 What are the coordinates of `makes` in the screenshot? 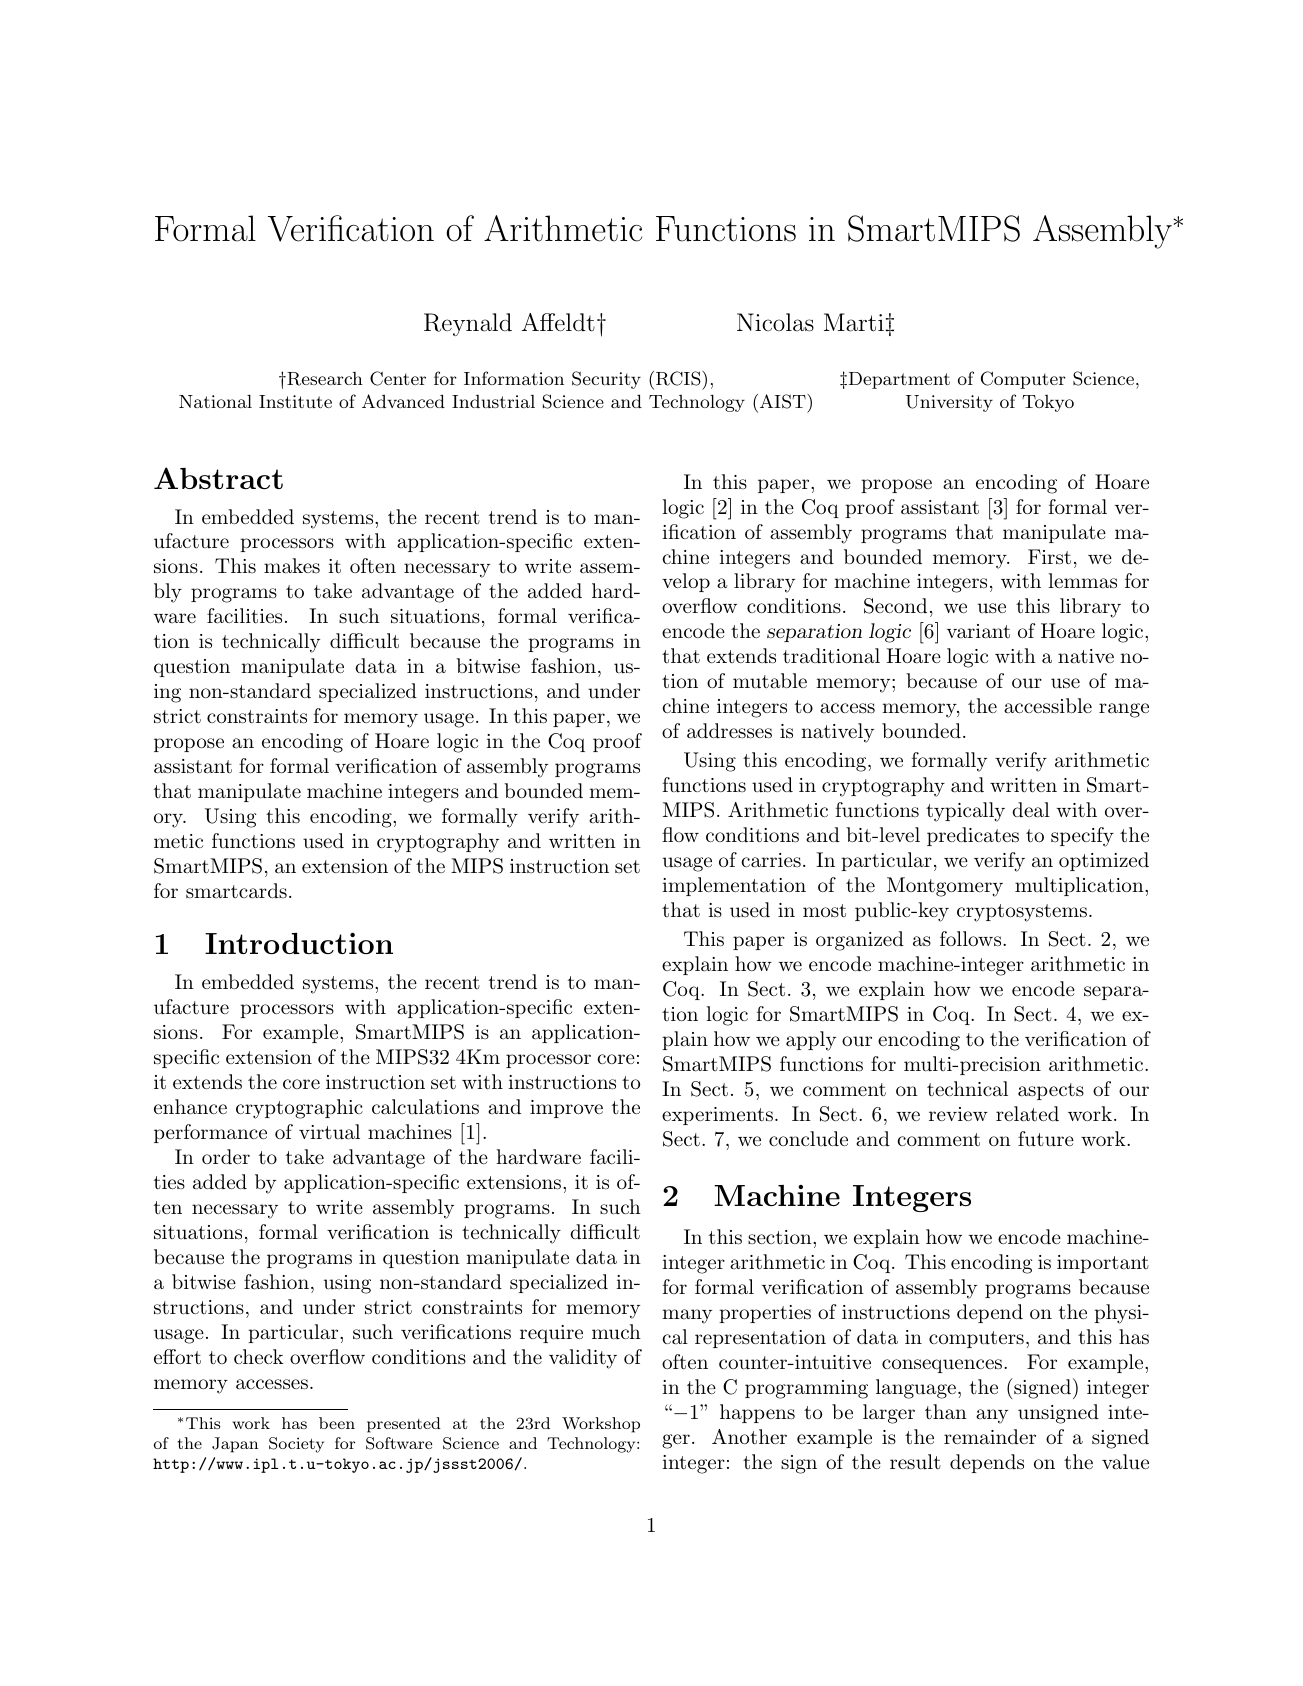 It's located at (292, 566).
